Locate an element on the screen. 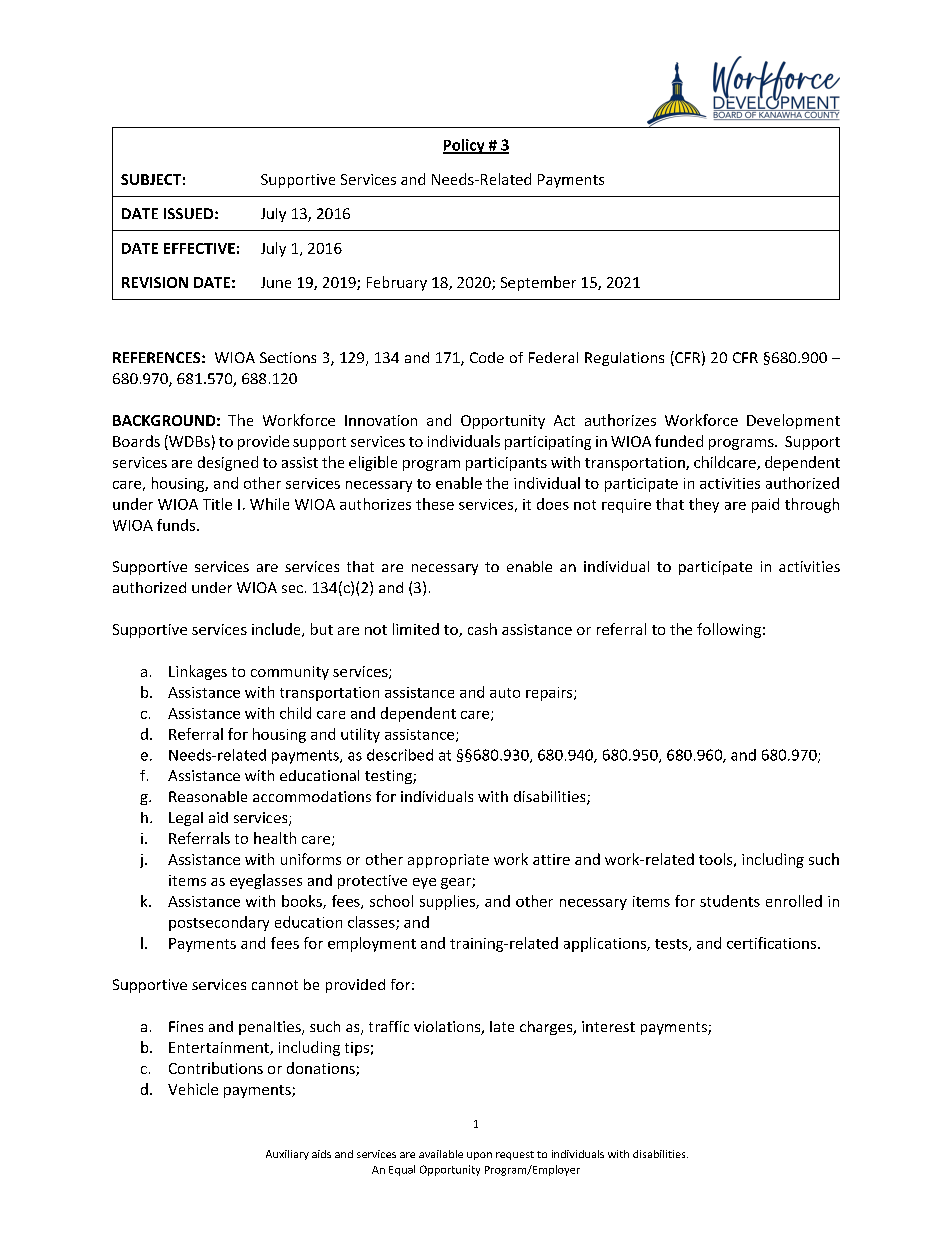  they is located at coordinates (704, 505).
